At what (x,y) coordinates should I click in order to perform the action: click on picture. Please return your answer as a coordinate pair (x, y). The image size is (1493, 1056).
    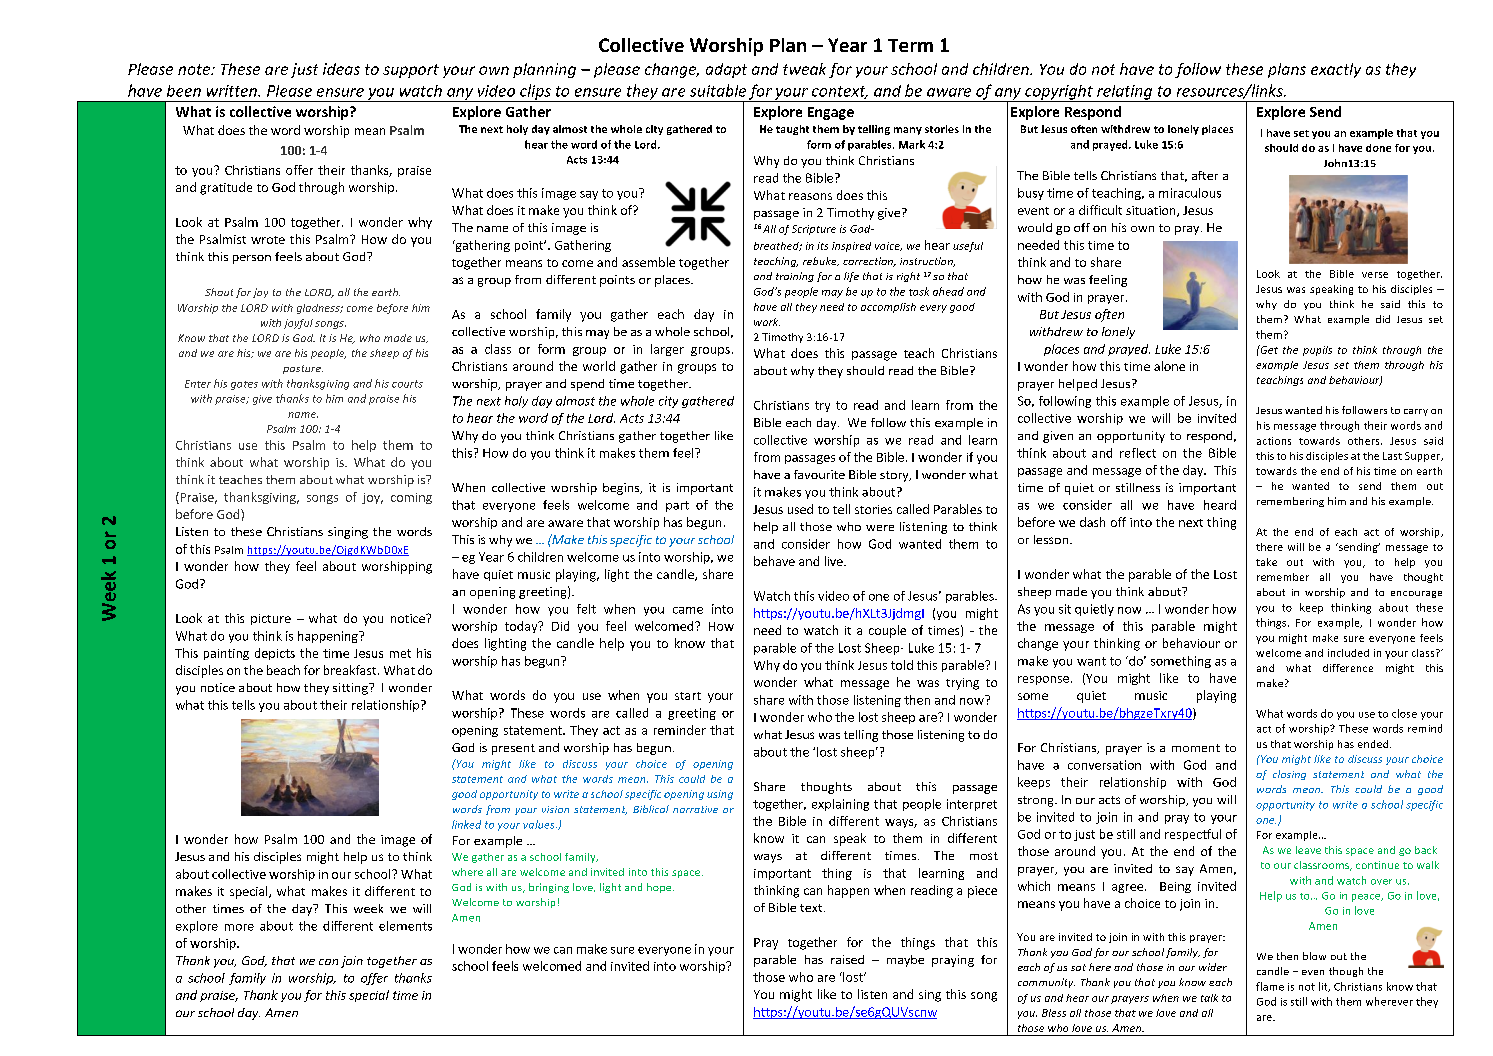
    Looking at the image, I should click on (271, 619).
